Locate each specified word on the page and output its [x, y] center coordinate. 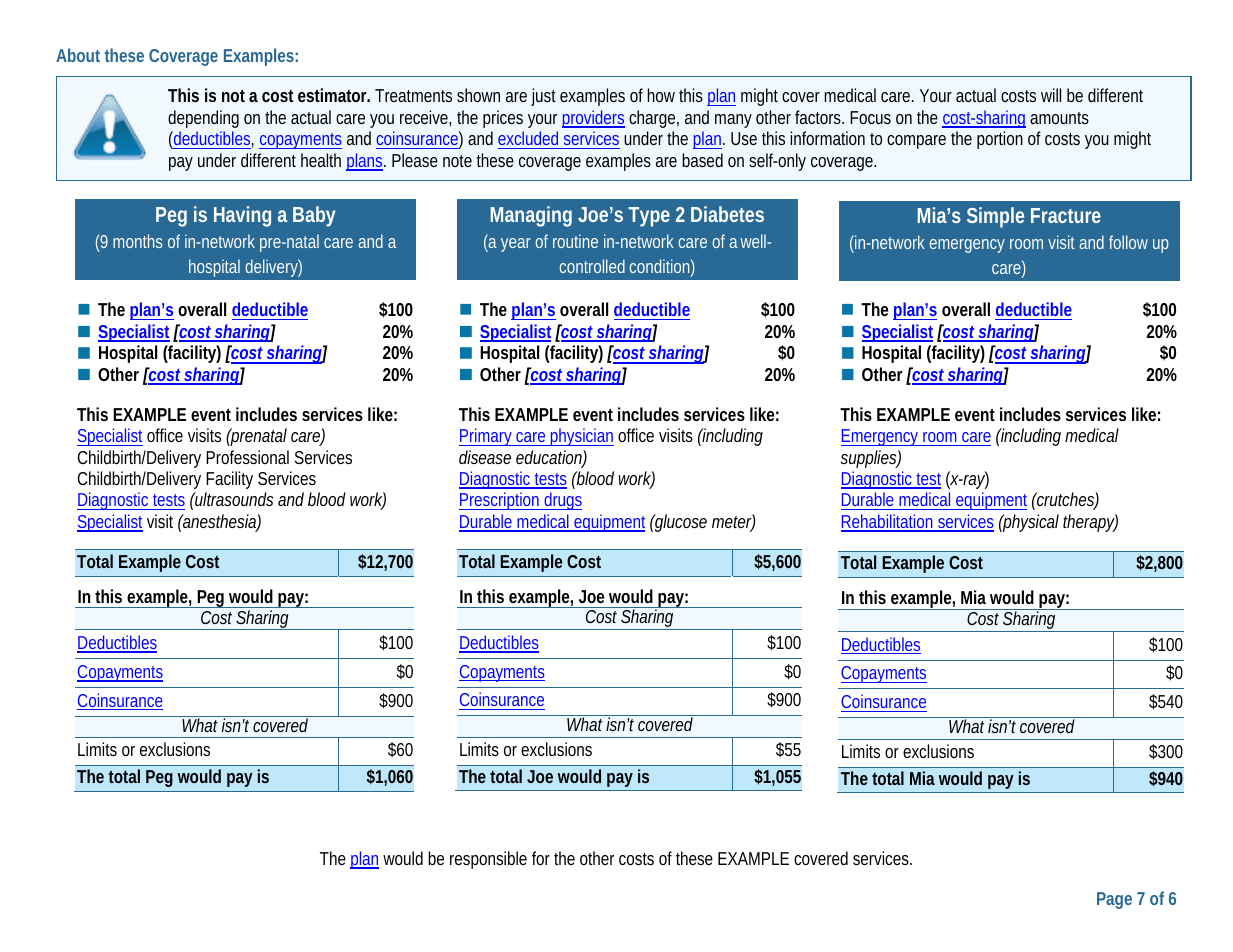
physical [1030, 523]
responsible [488, 860]
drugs [562, 501]
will [1051, 95]
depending [203, 119]
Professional [247, 457]
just [543, 97]
